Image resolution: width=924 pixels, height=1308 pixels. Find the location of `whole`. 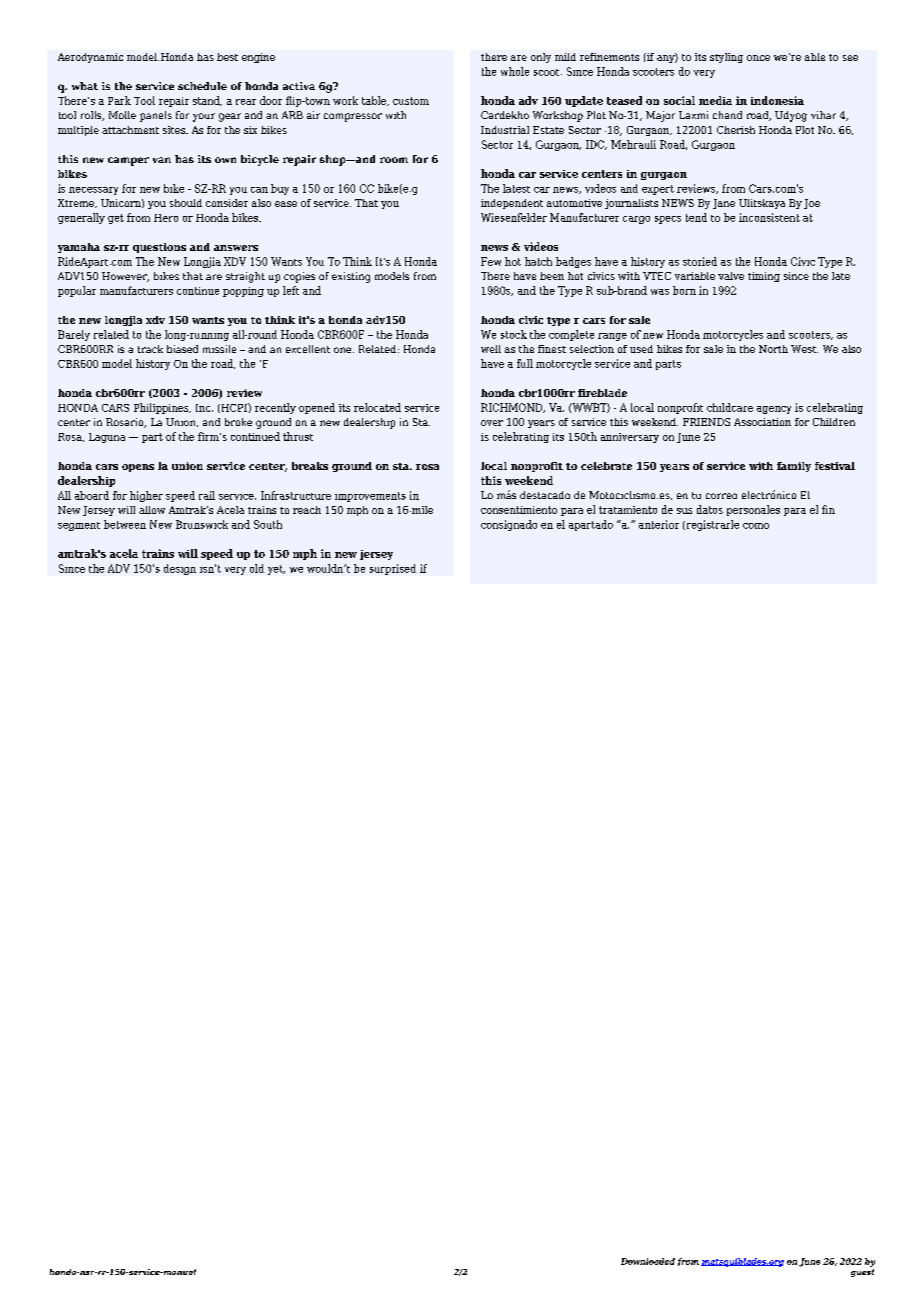

whole is located at coordinates (515, 71).
